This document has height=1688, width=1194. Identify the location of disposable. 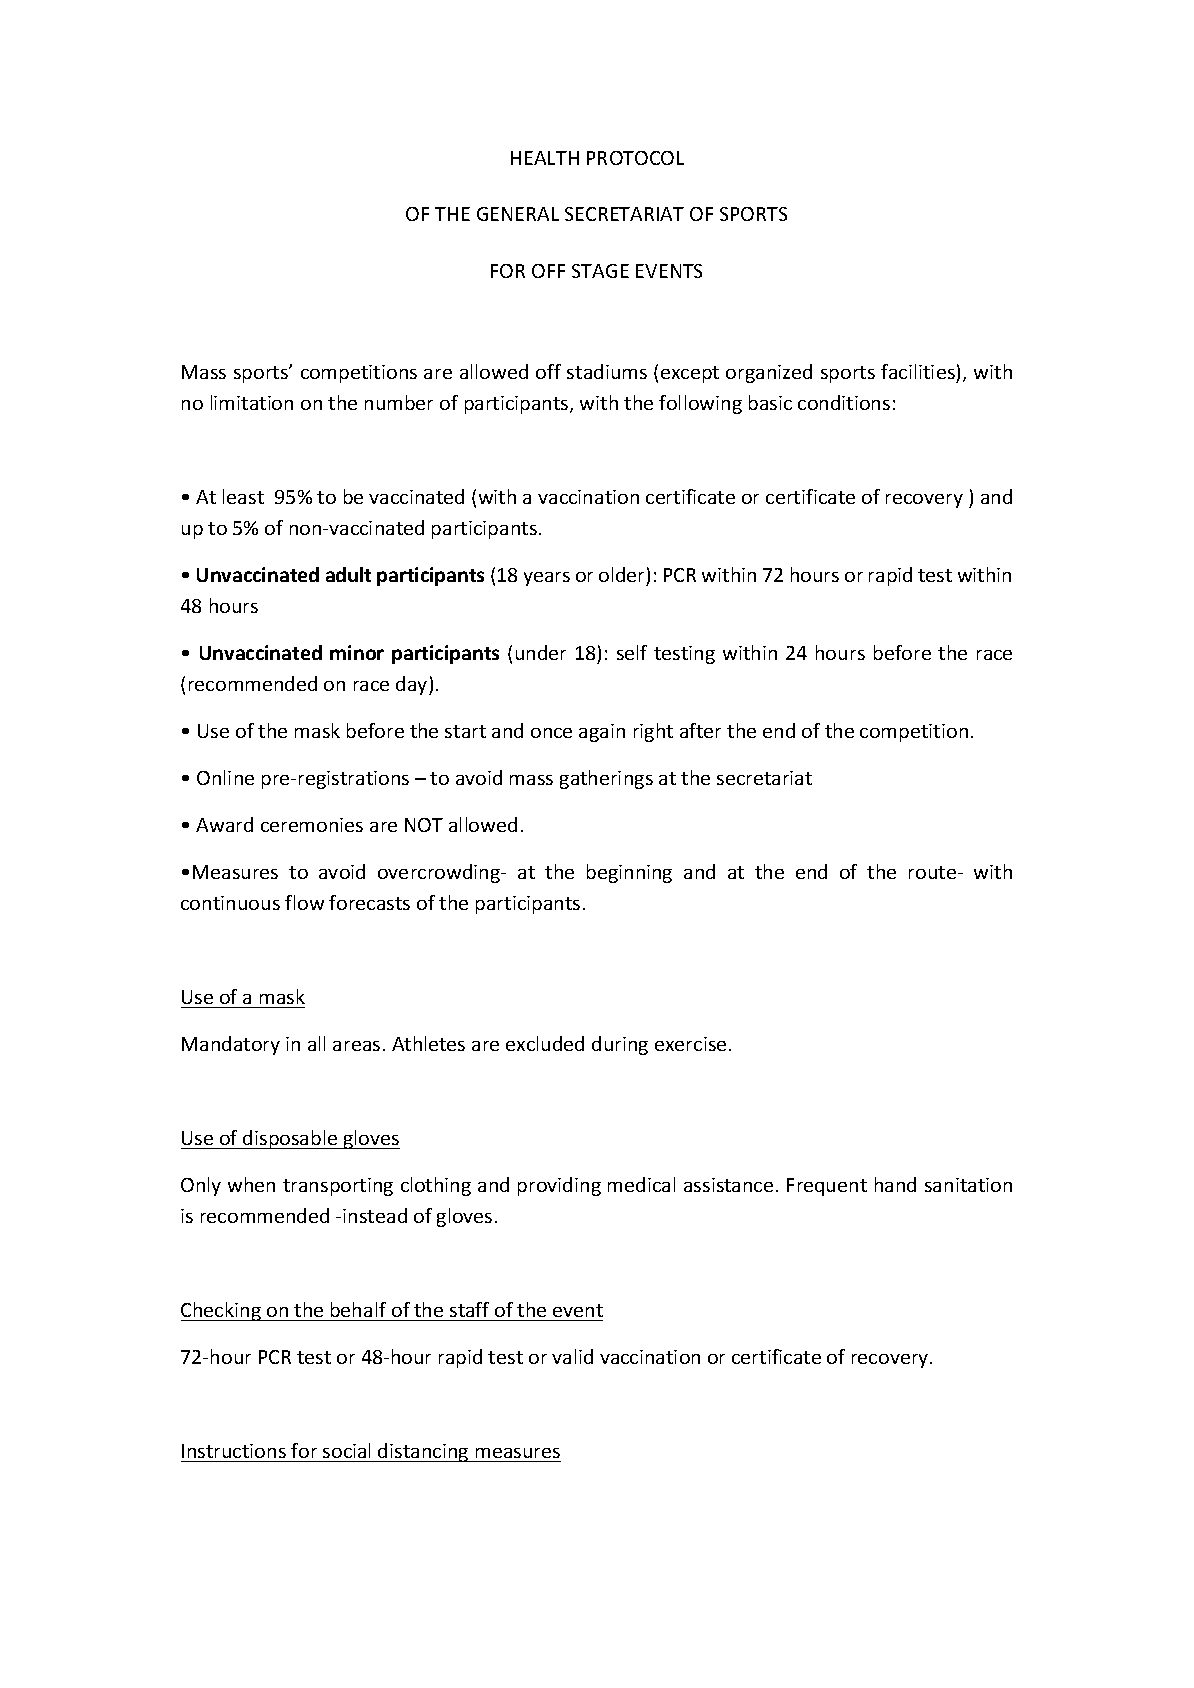
(290, 1139).
